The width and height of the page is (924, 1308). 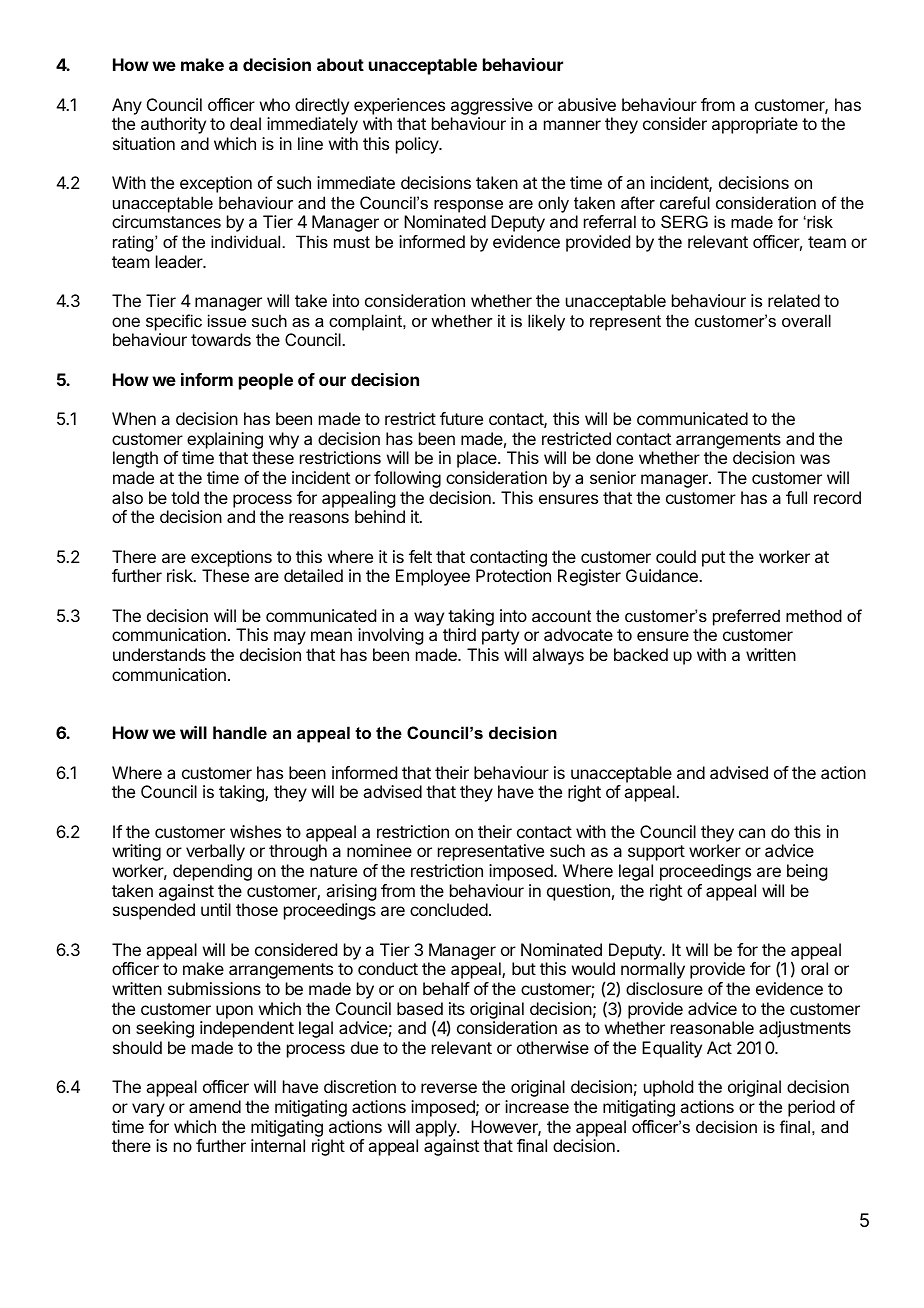 I want to click on preferred, so click(x=746, y=617).
